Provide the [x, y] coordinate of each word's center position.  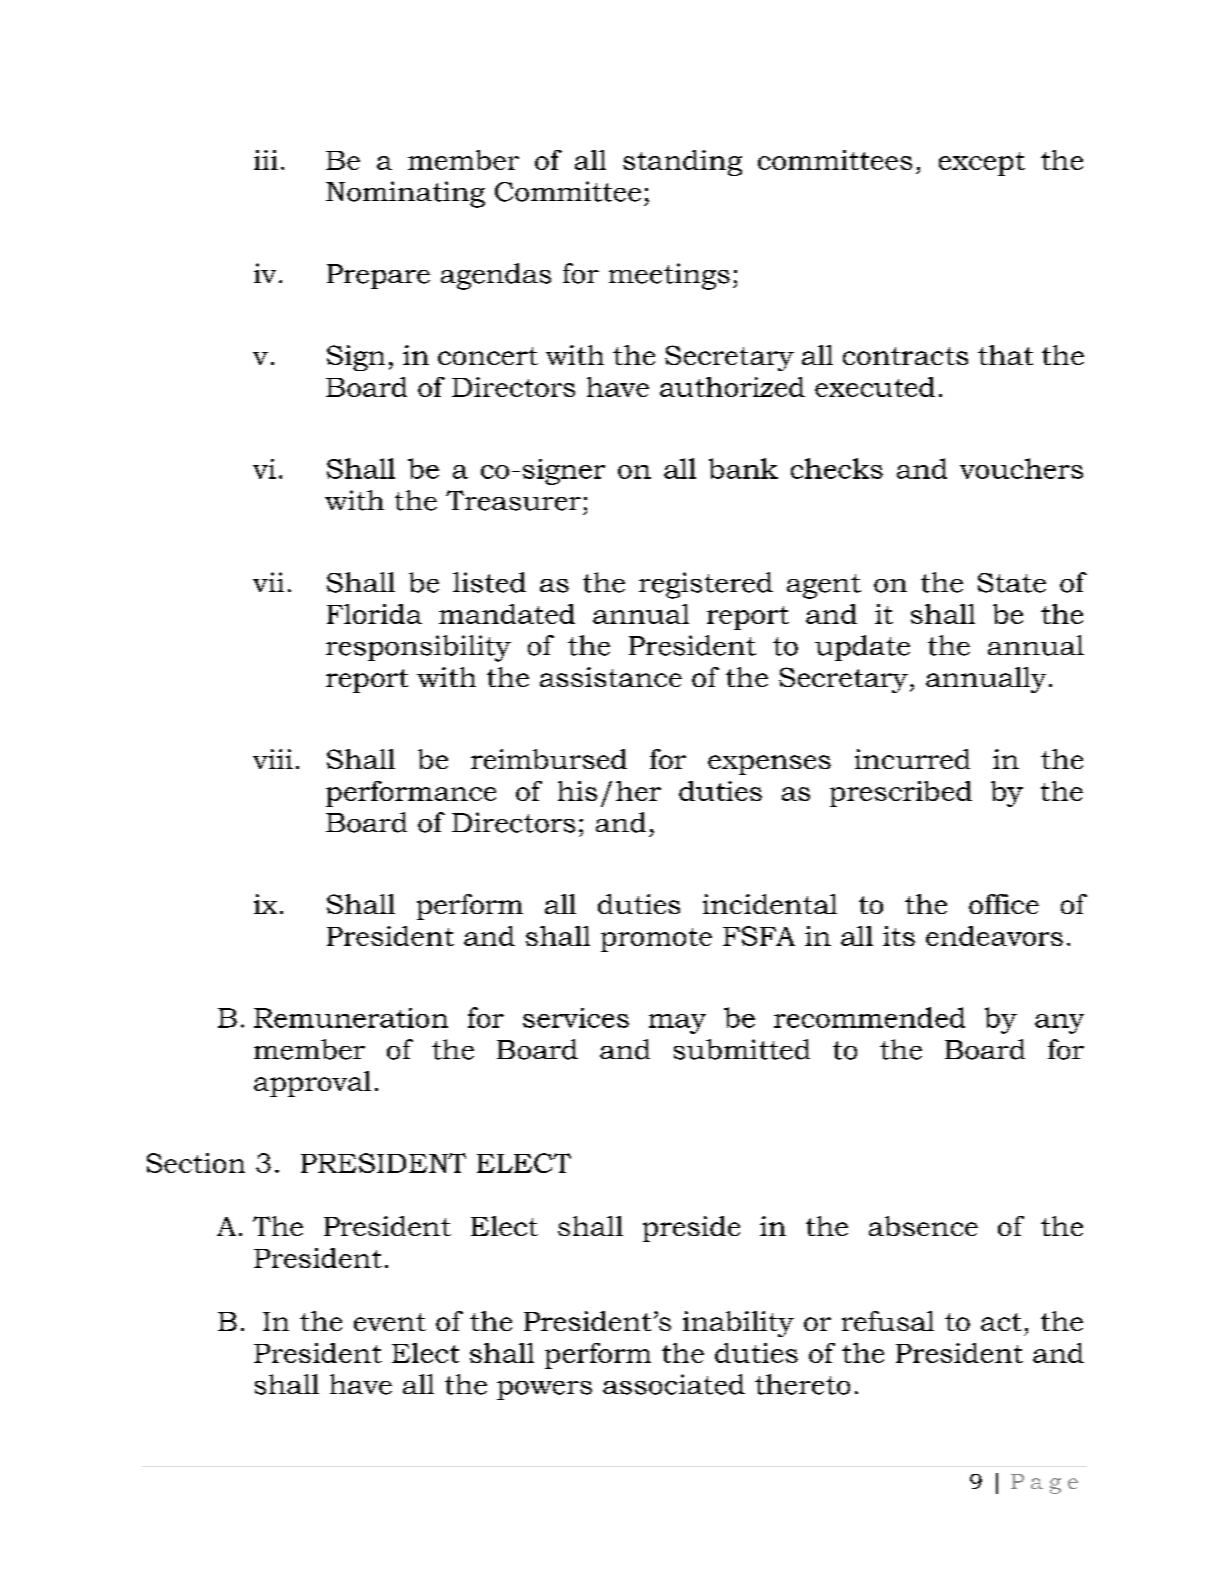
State [1012, 583]
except [982, 164]
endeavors [994, 936]
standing [682, 163]
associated [674, 1384]
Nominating [405, 194]
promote [656, 940]
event [390, 1322]
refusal [888, 1321]
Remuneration [351, 1018]
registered [706, 585]
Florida [374, 614]
